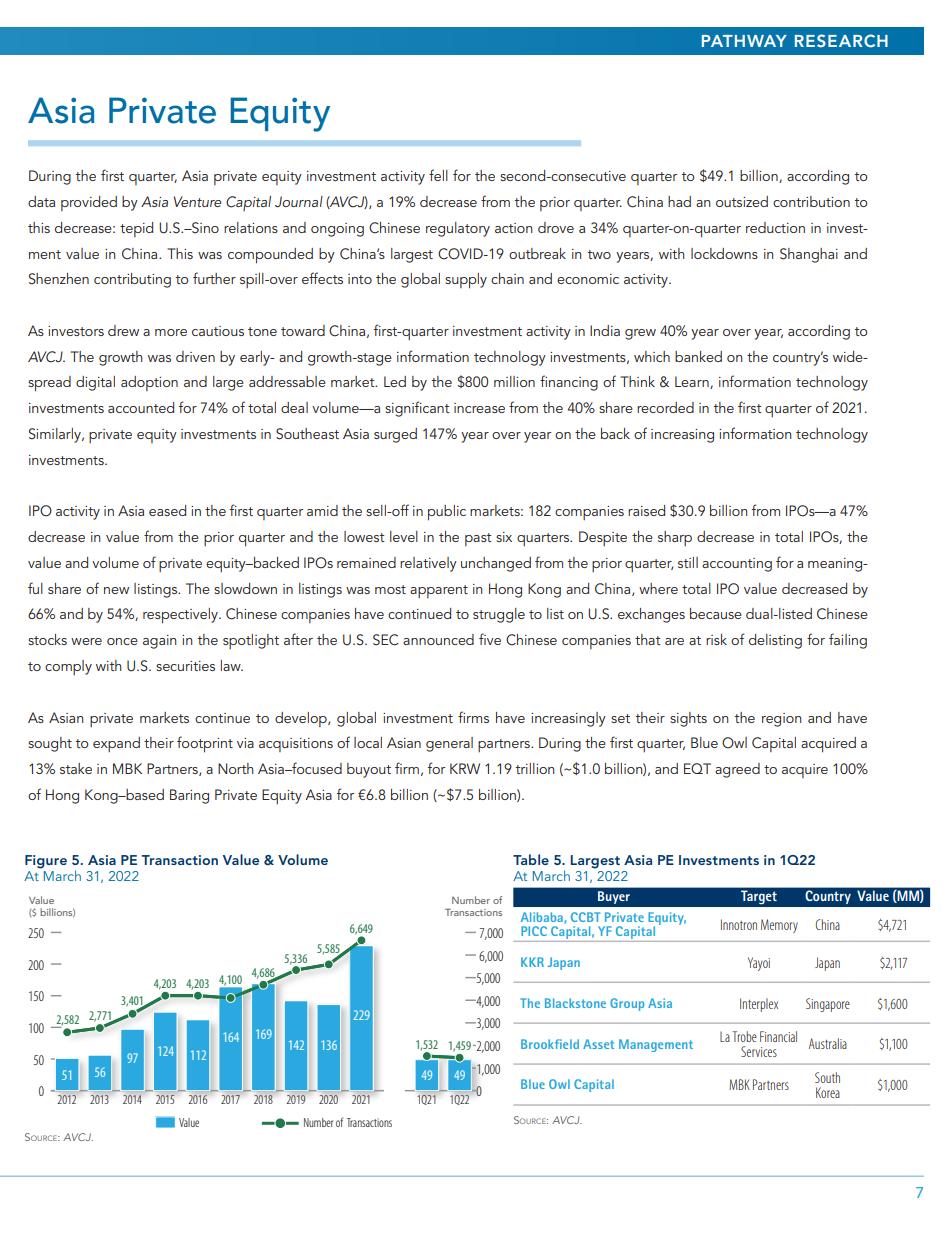 The image size is (952, 1233). What do you see at coordinates (438, 175) in the image?
I see `fell` at bounding box center [438, 175].
